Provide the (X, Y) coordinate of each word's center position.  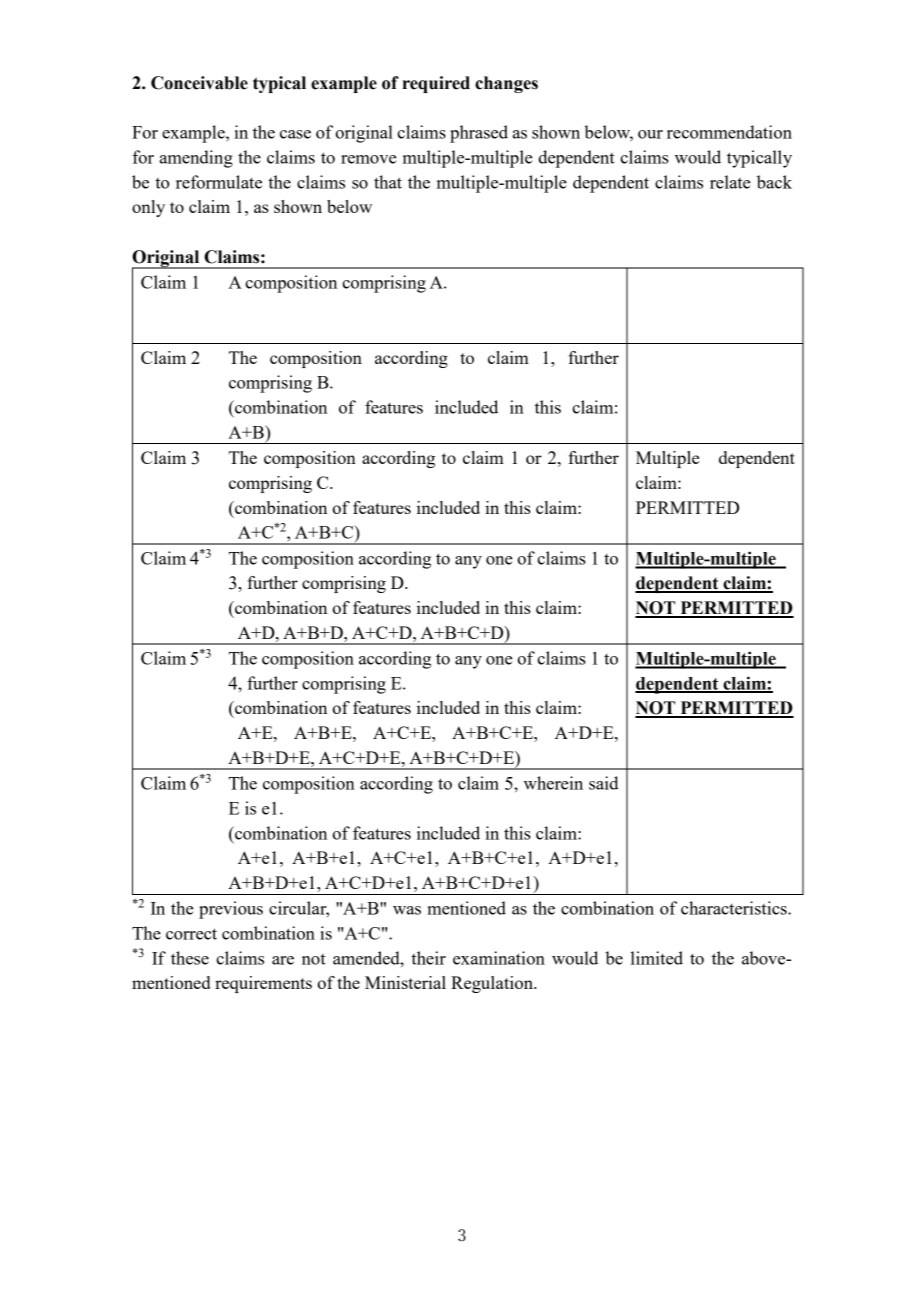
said (604, 783)
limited (657, 958)
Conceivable (199, 83)
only (148, 208)
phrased (479, 134)
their (428, 958)
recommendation (729, 132)
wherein (553, 783)
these (190, 958)
